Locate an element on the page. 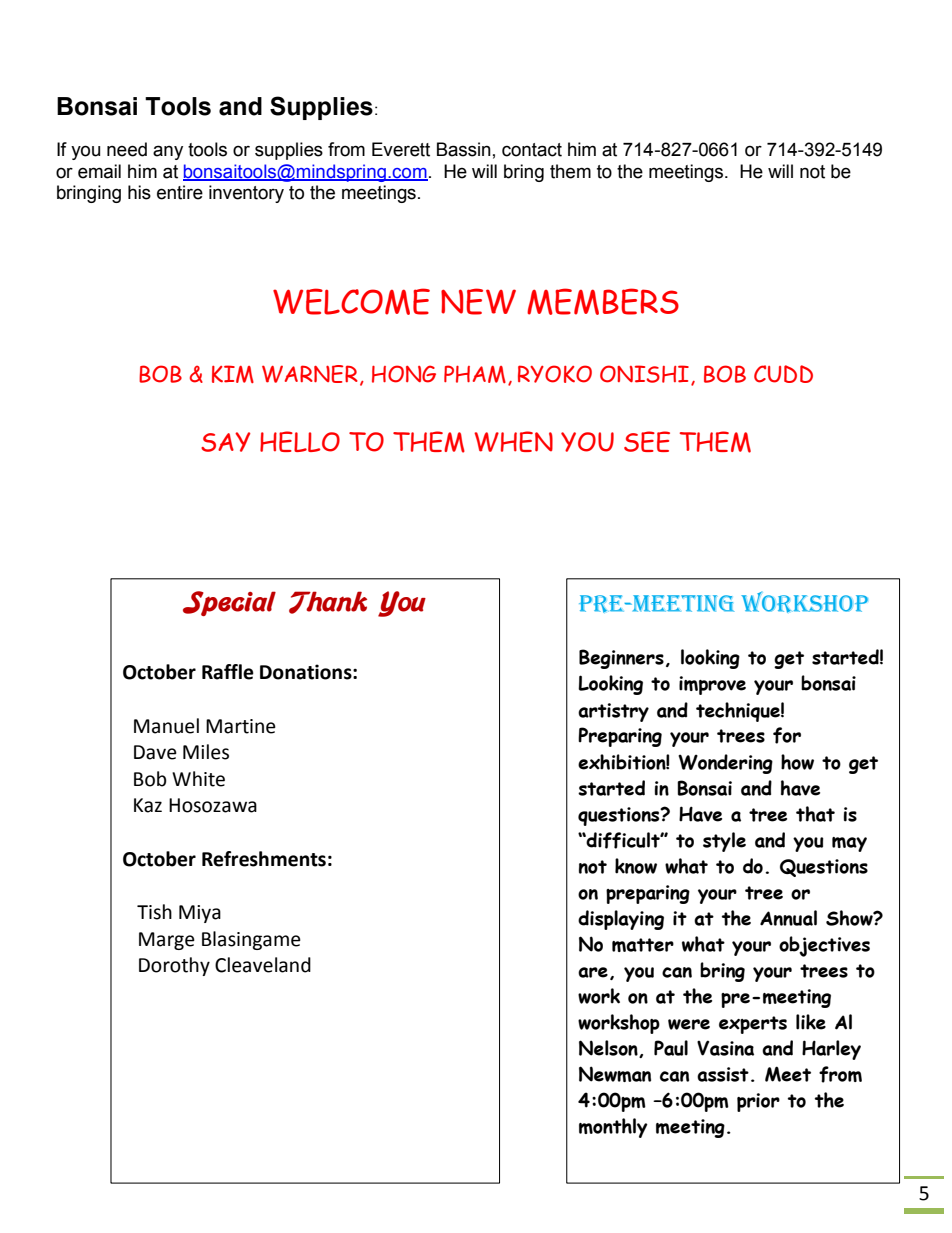 This image has width=952, height=1233. WHEN is located at coordinates (513, 441).
